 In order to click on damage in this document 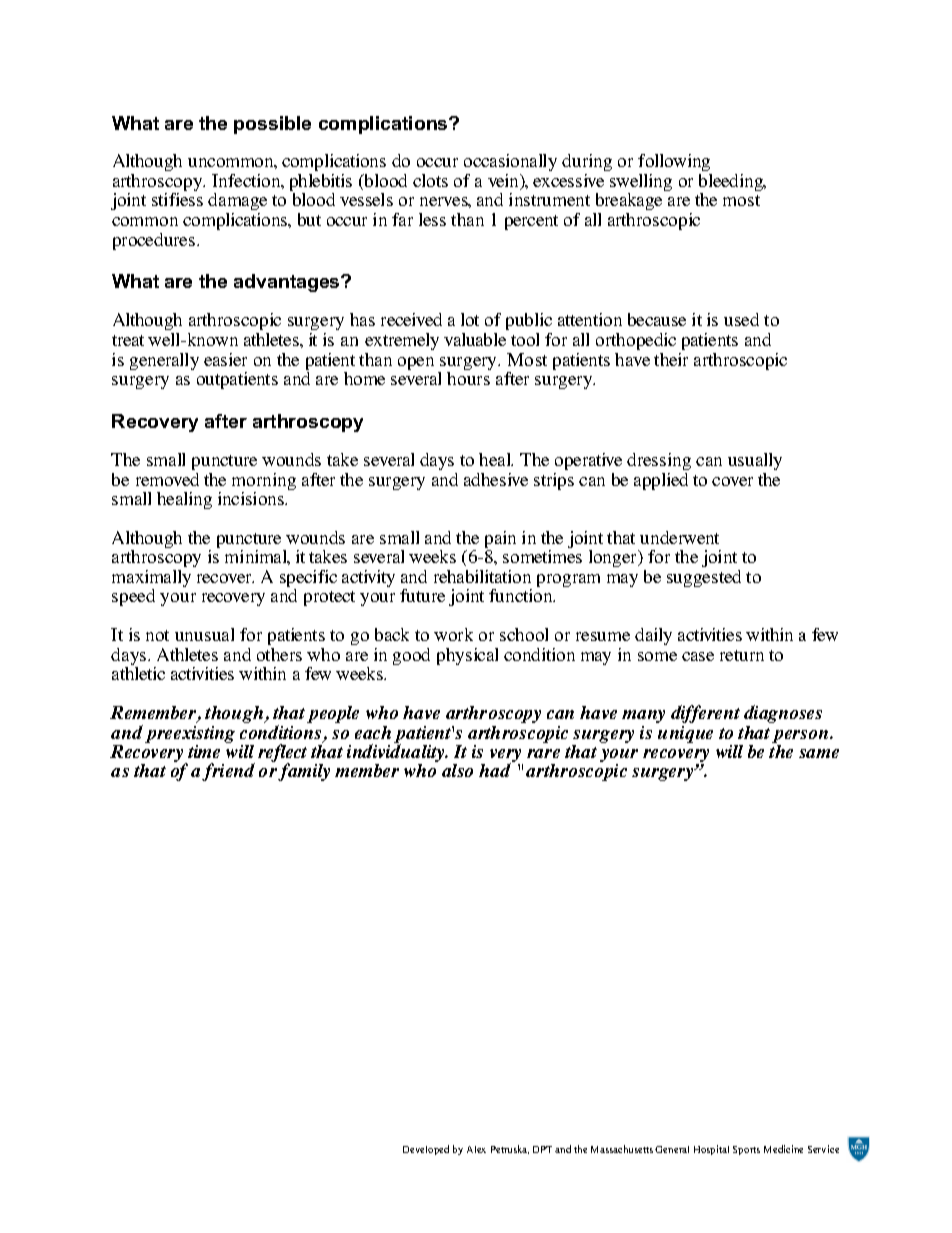, I will do `click(237, 201)`.
